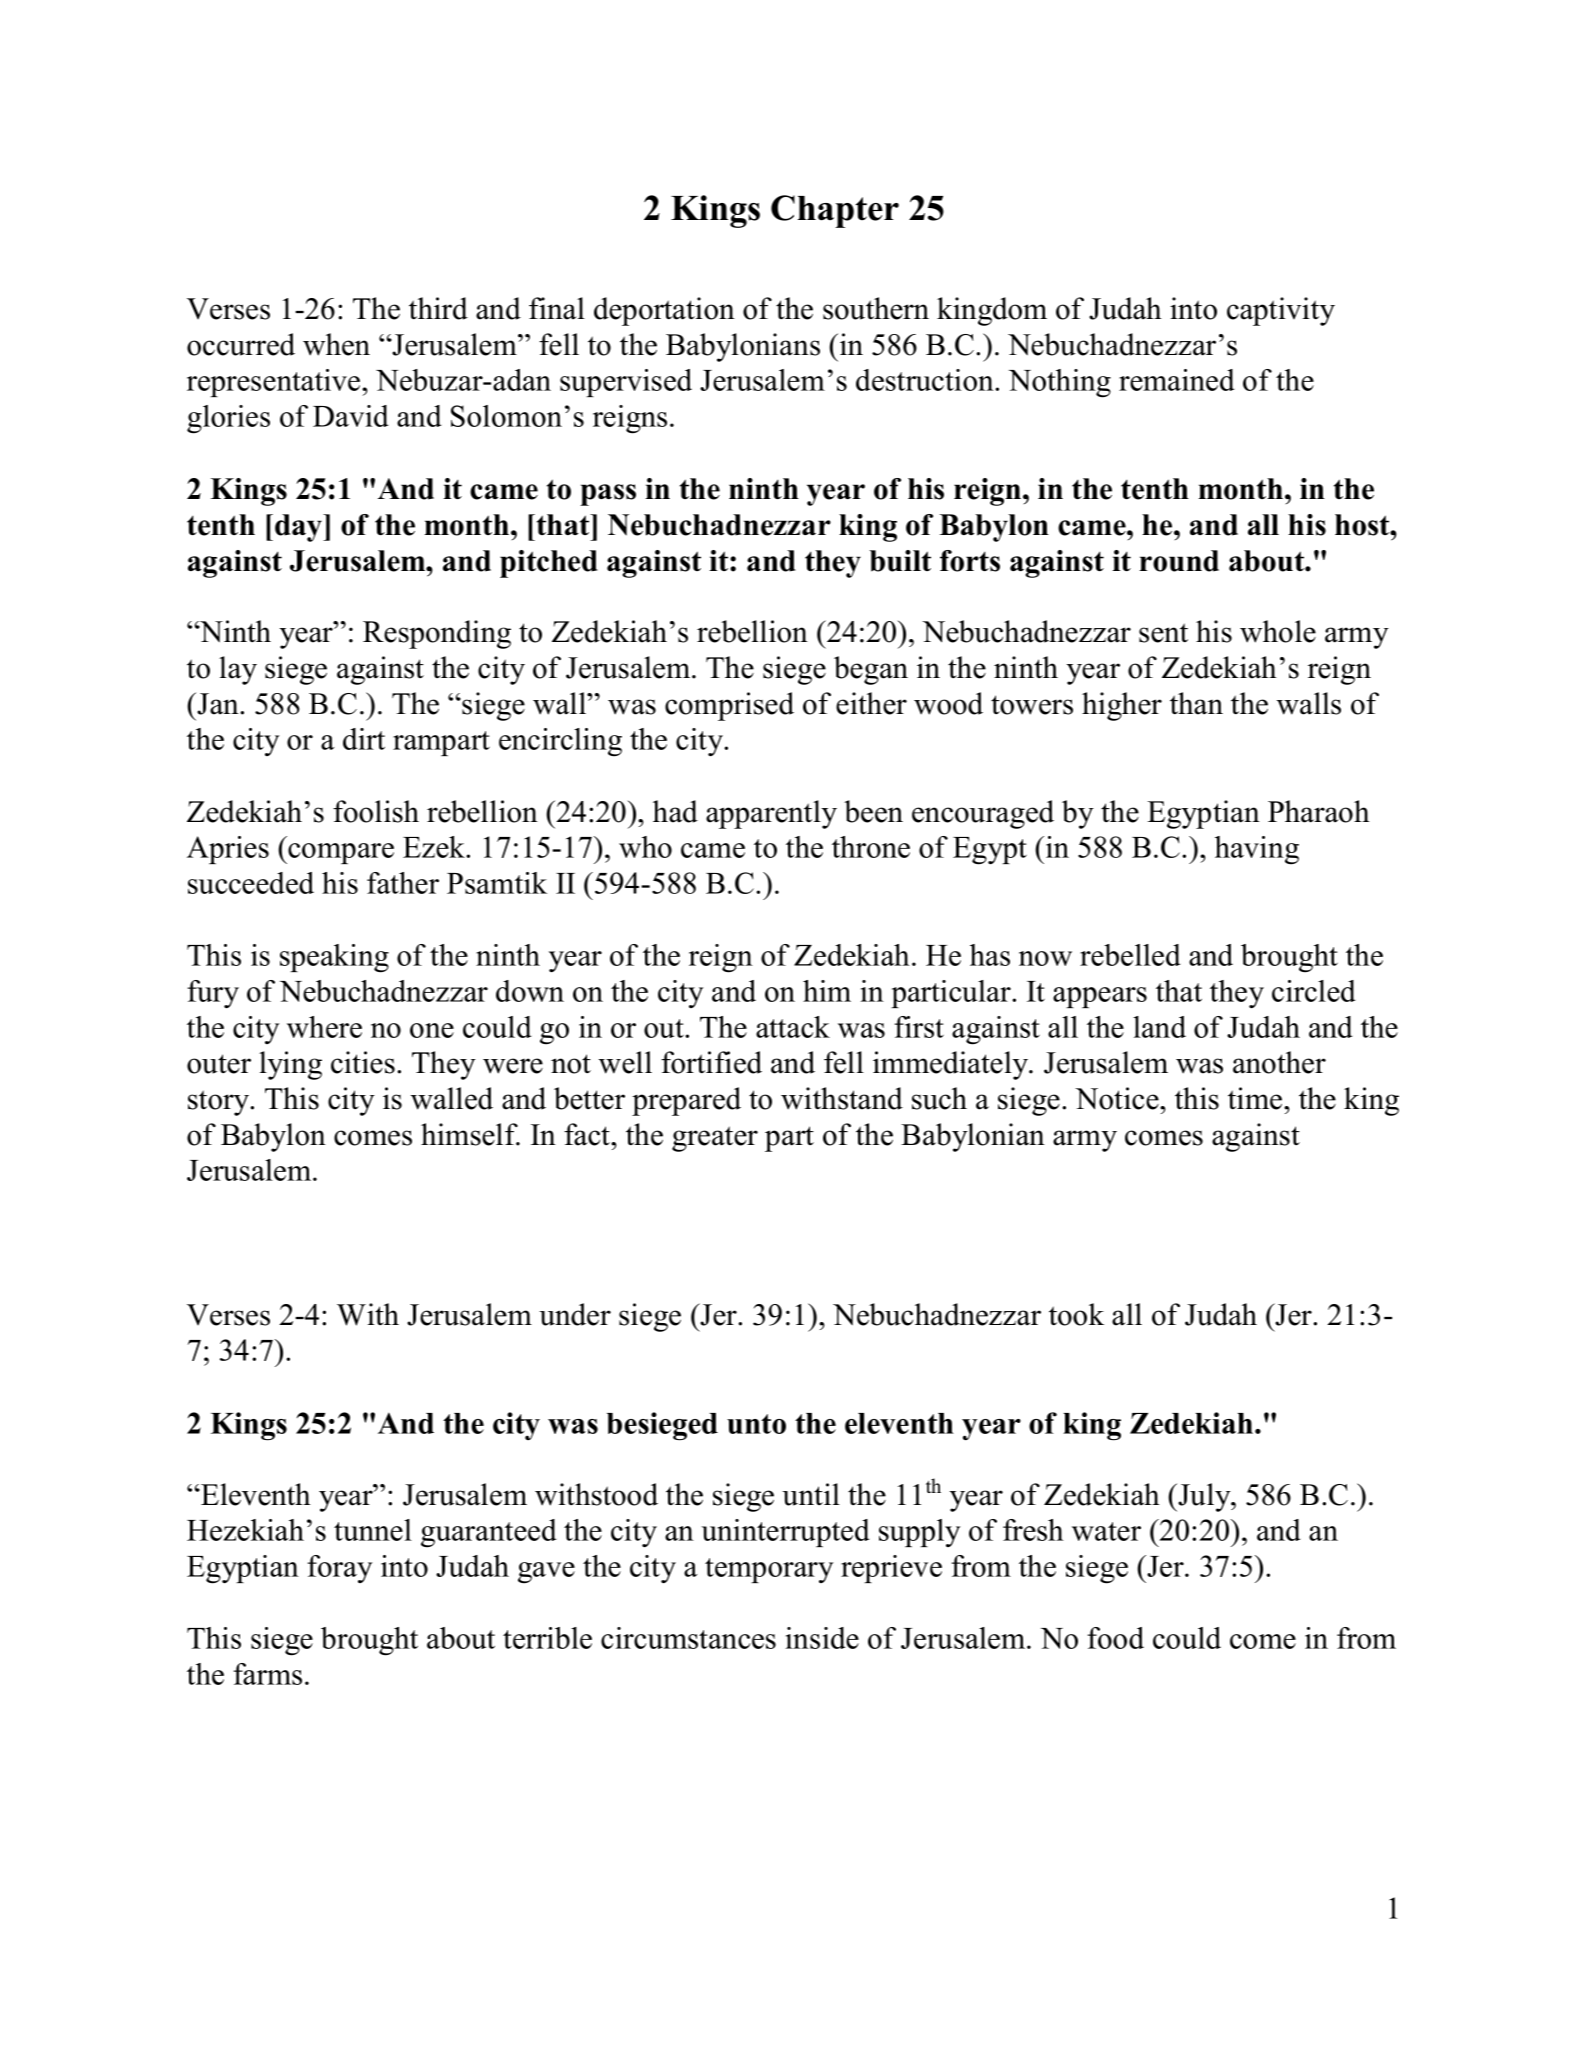  I want to click on having, so click(1257, 850).
